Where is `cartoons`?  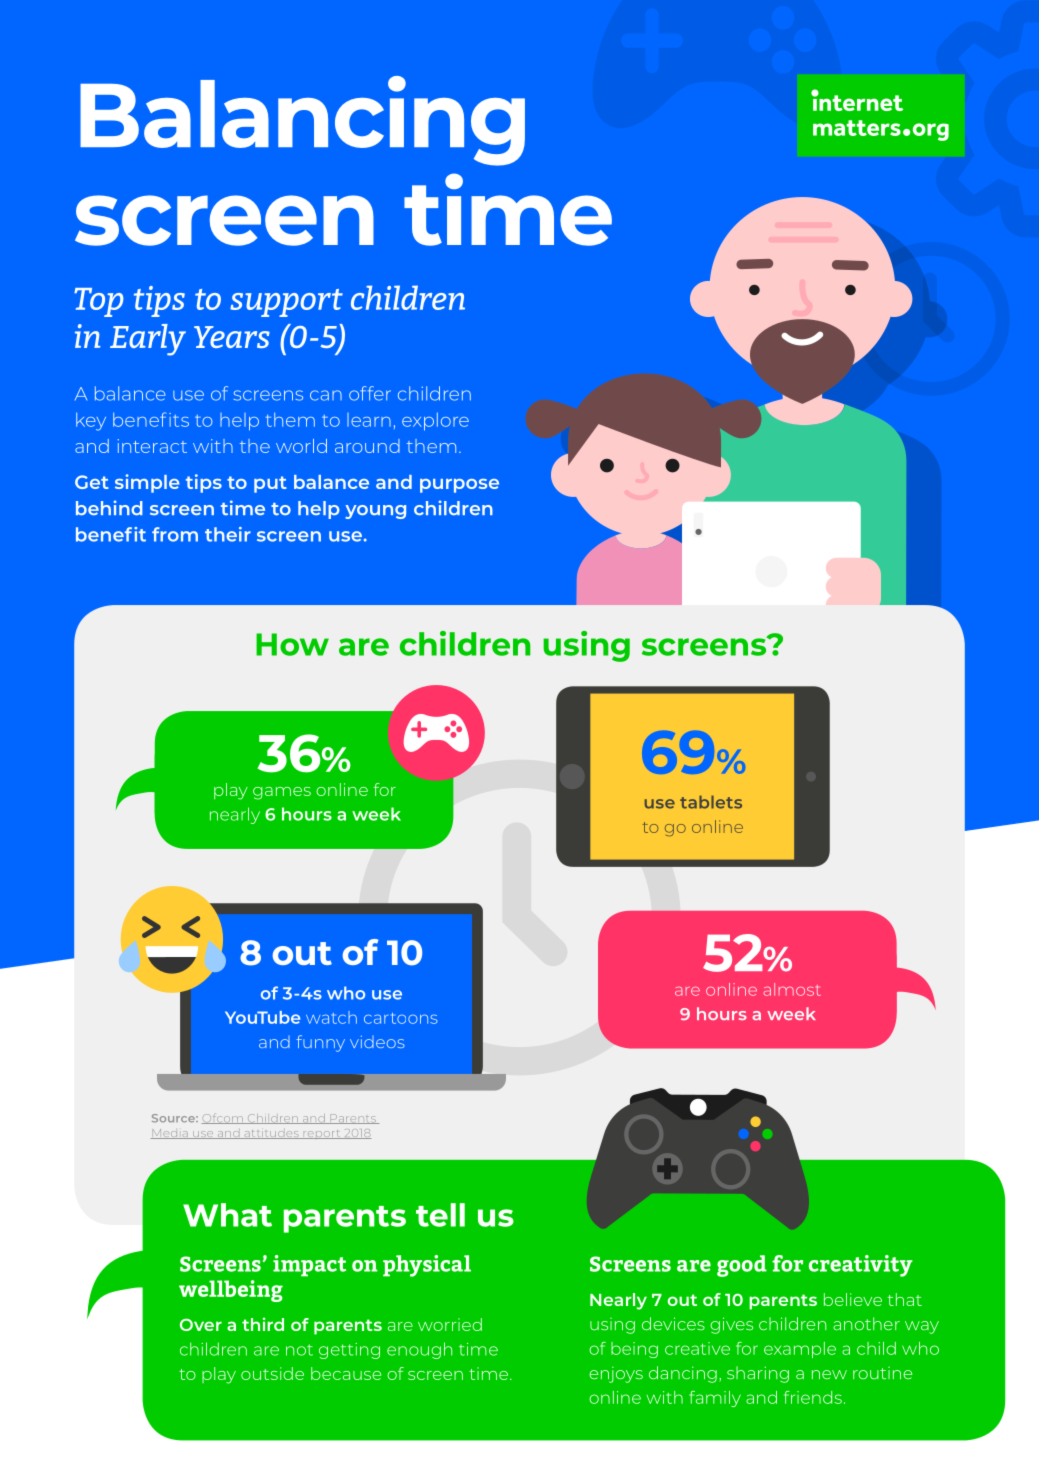 cartoons is located at coordinates (401, 1018).
